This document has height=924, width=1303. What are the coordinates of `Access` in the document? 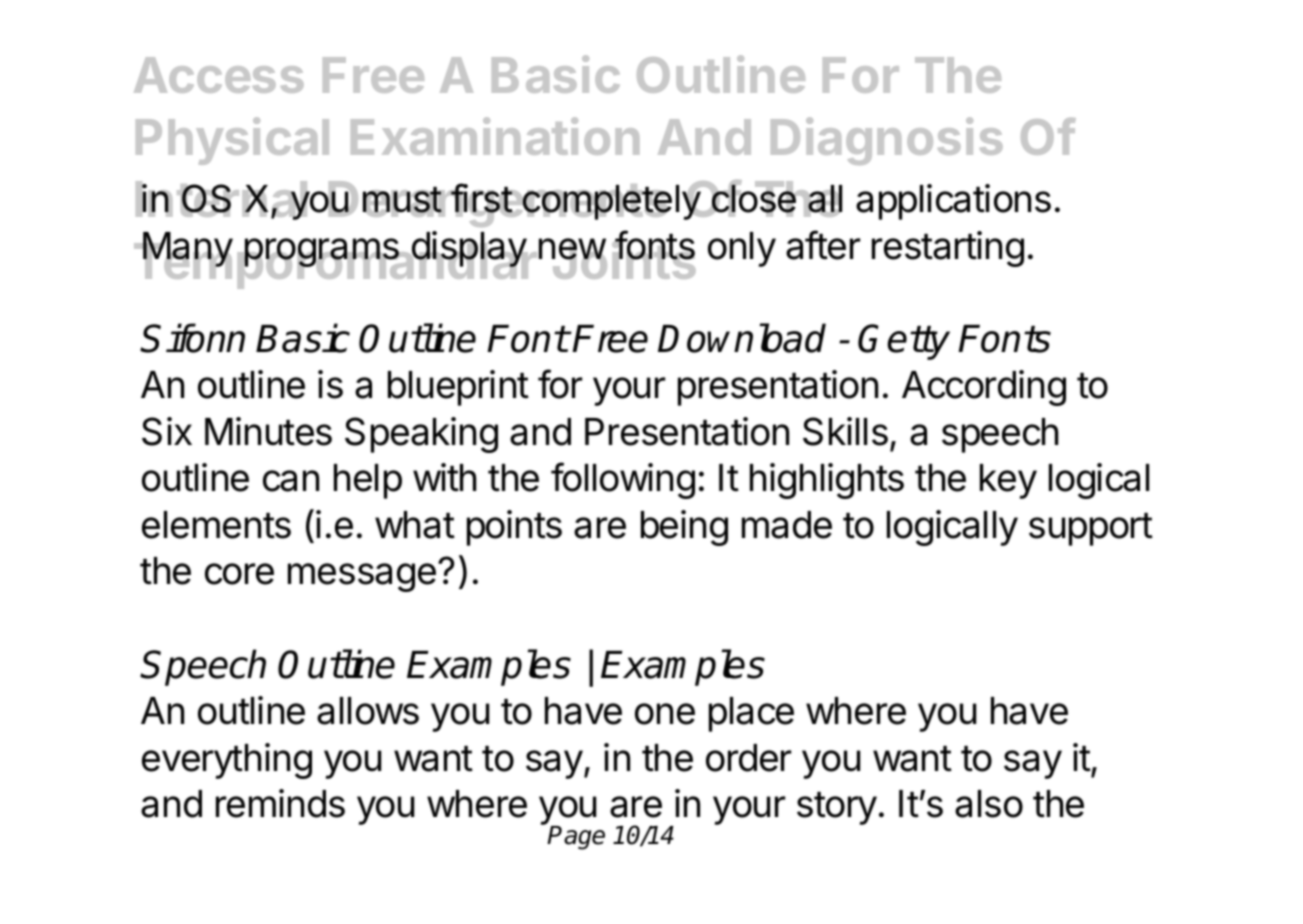 It's located at (219, 75).
